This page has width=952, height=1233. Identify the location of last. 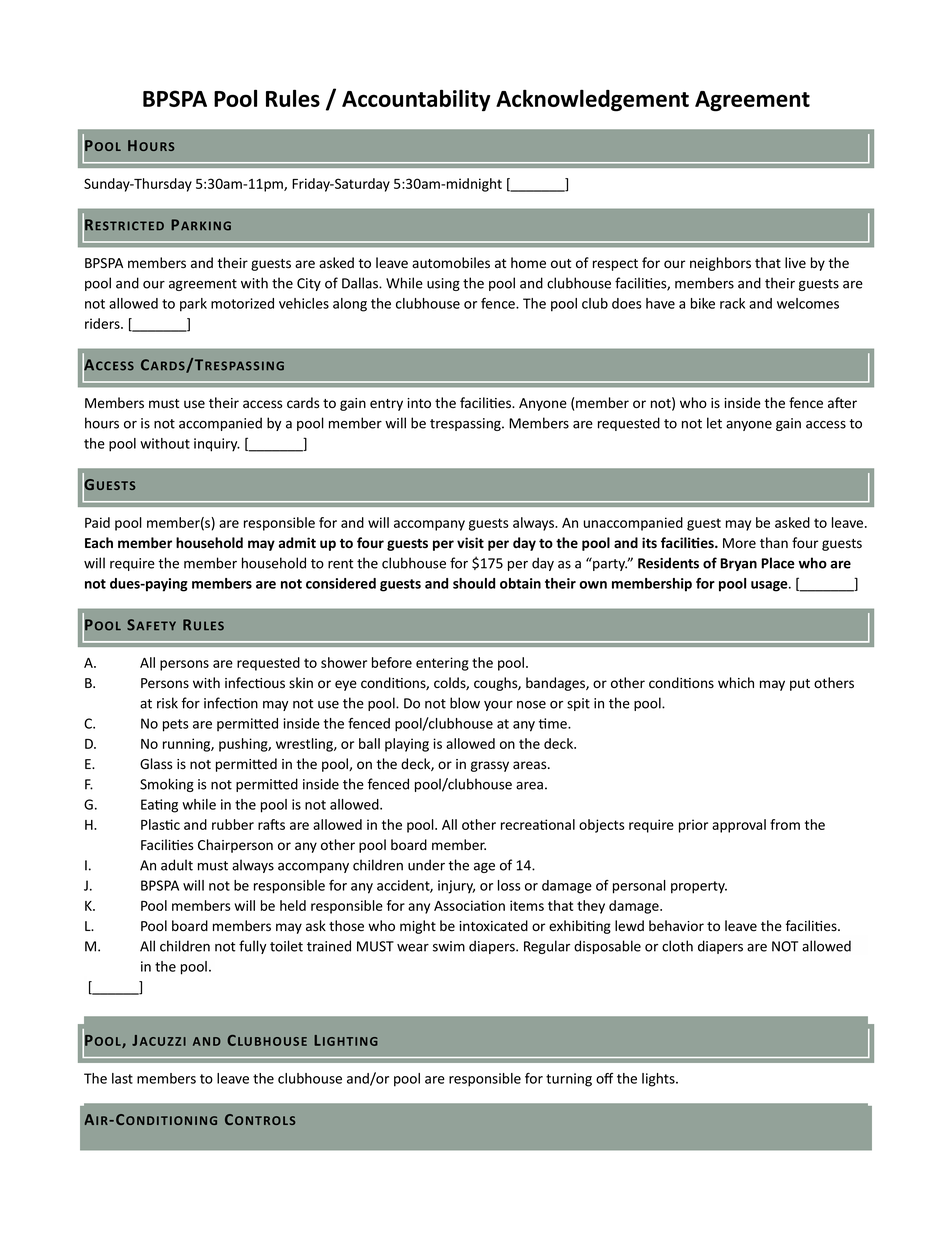
(122, 1078).
